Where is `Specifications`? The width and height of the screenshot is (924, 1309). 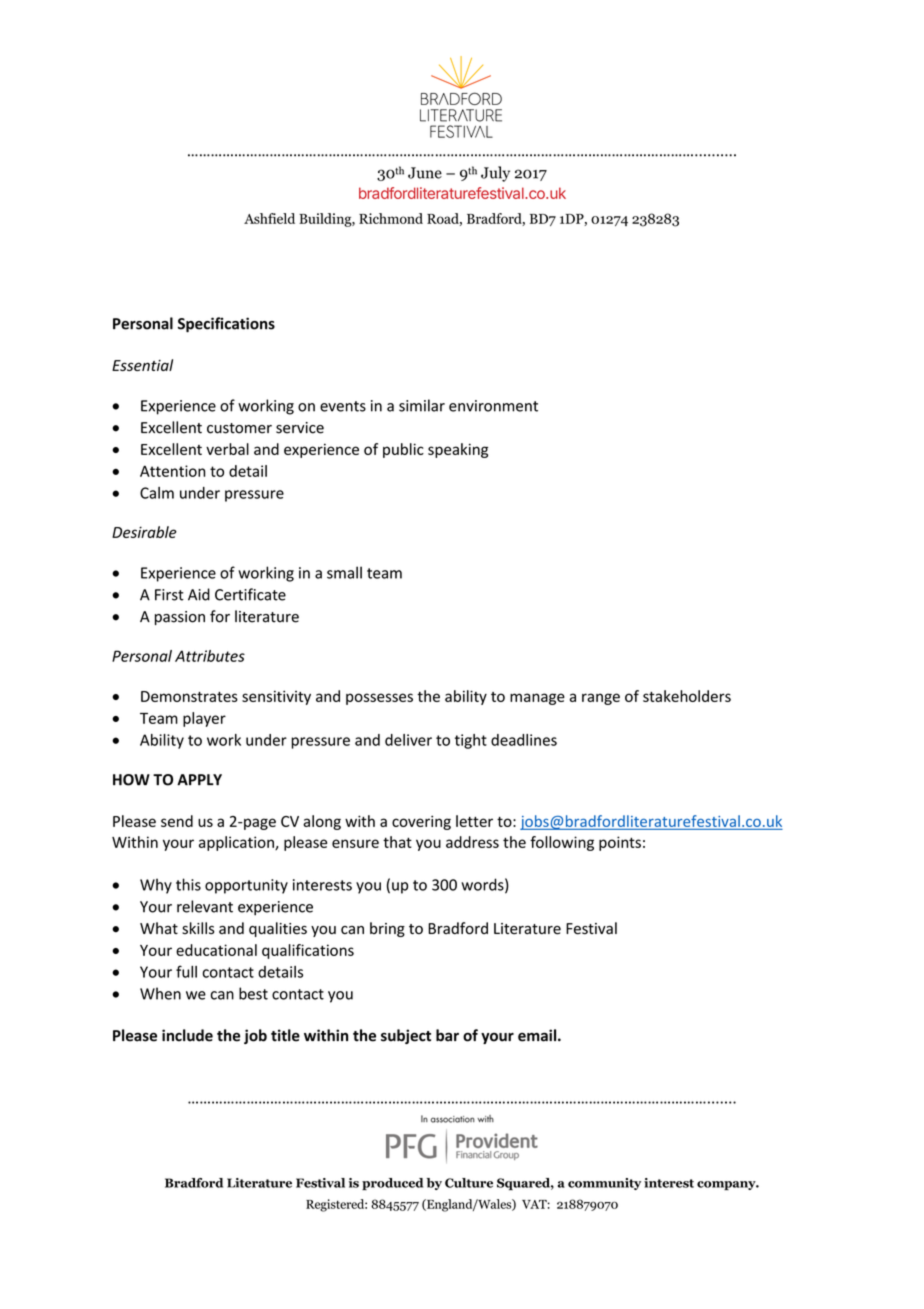
Specifications is located at coordinates (226, 325).
